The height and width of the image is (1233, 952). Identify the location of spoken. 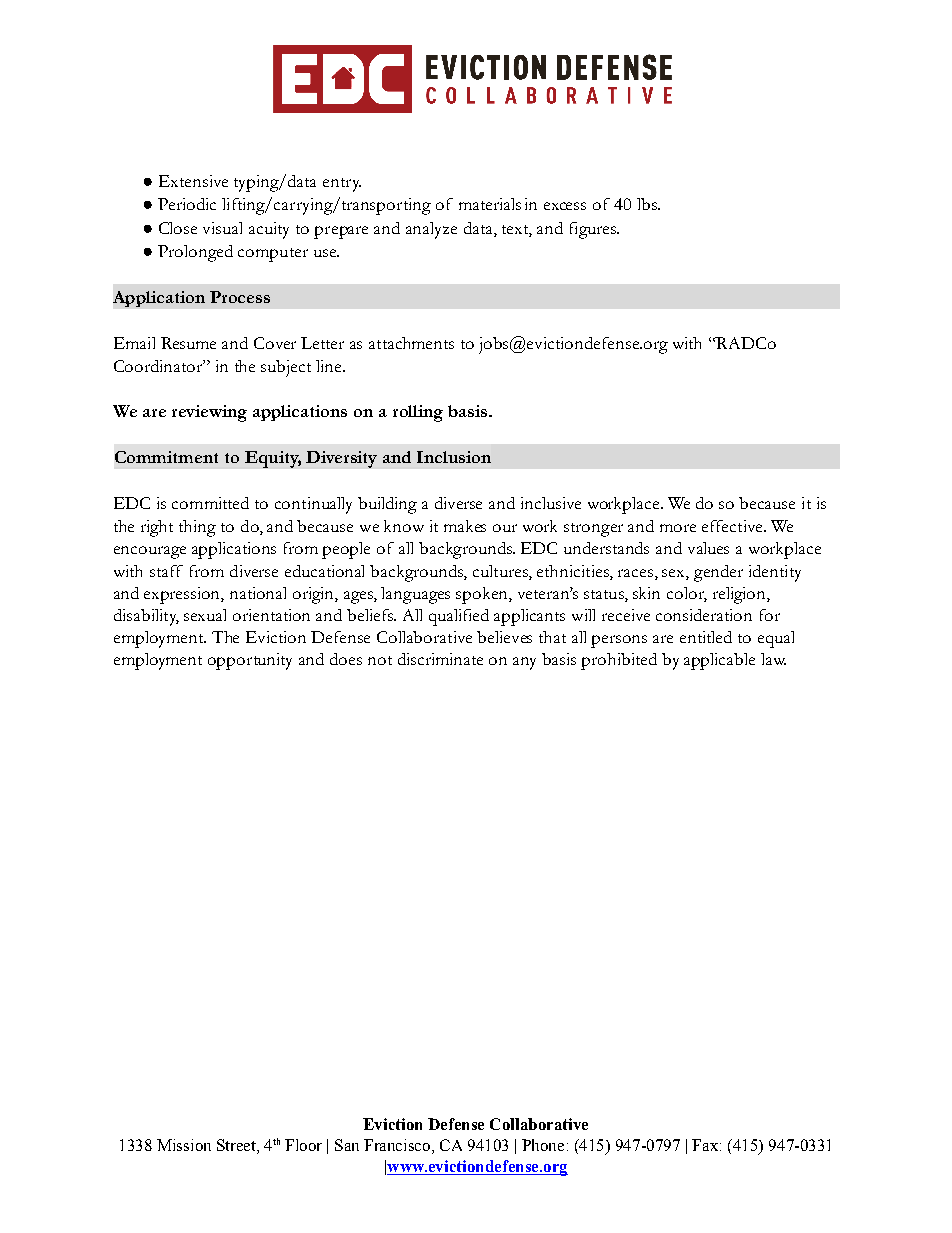
(483, 595).
